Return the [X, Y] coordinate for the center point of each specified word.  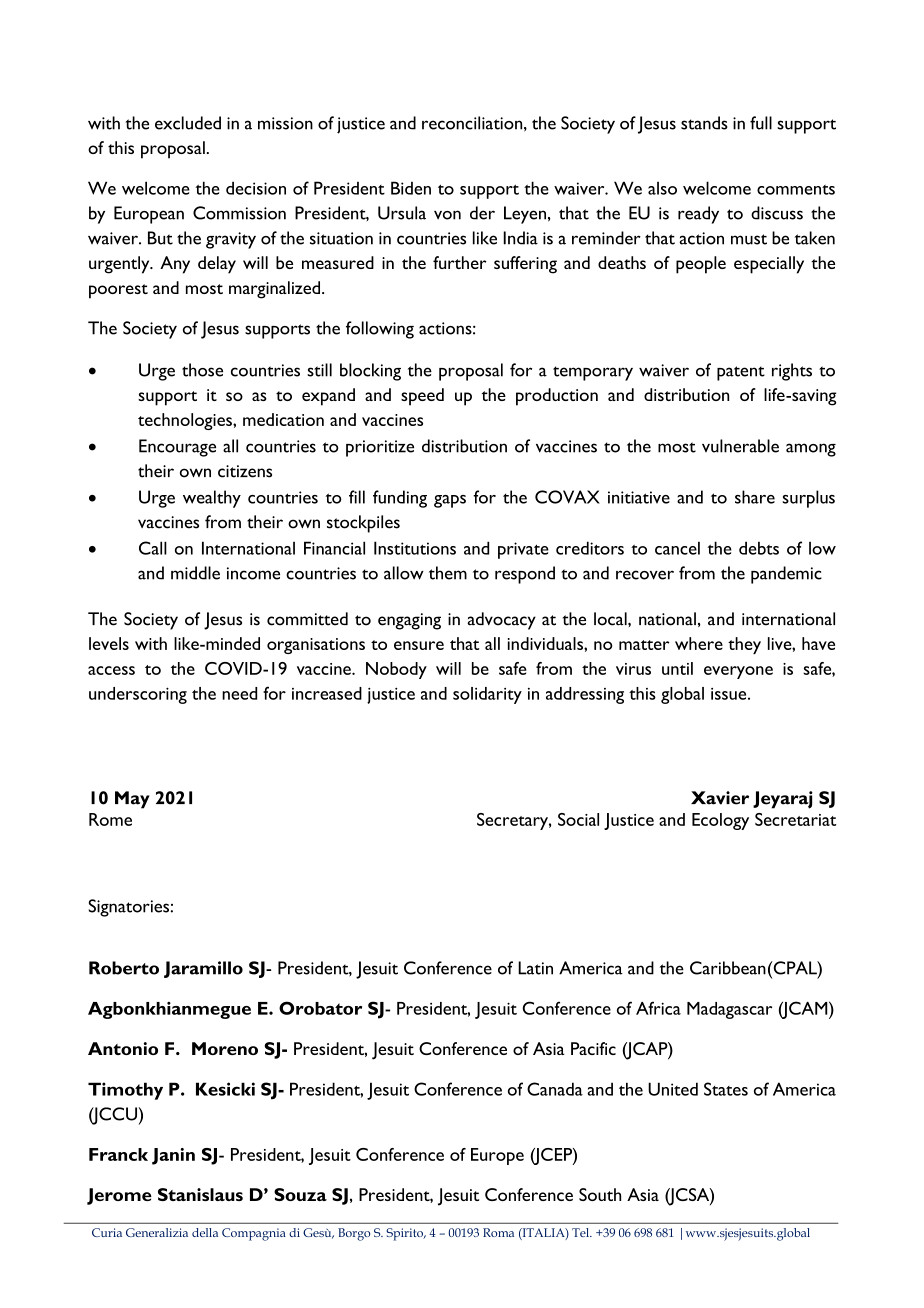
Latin [535, 968]
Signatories [129, 908]
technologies [186, 421]
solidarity [487, 695]
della [205, 1232]
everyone [738, 672]
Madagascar [729, 1010]
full [761, 123]
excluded [188, 123]
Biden [411, 188]
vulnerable [740, 446]
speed [422, 397]
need [239, 693]
